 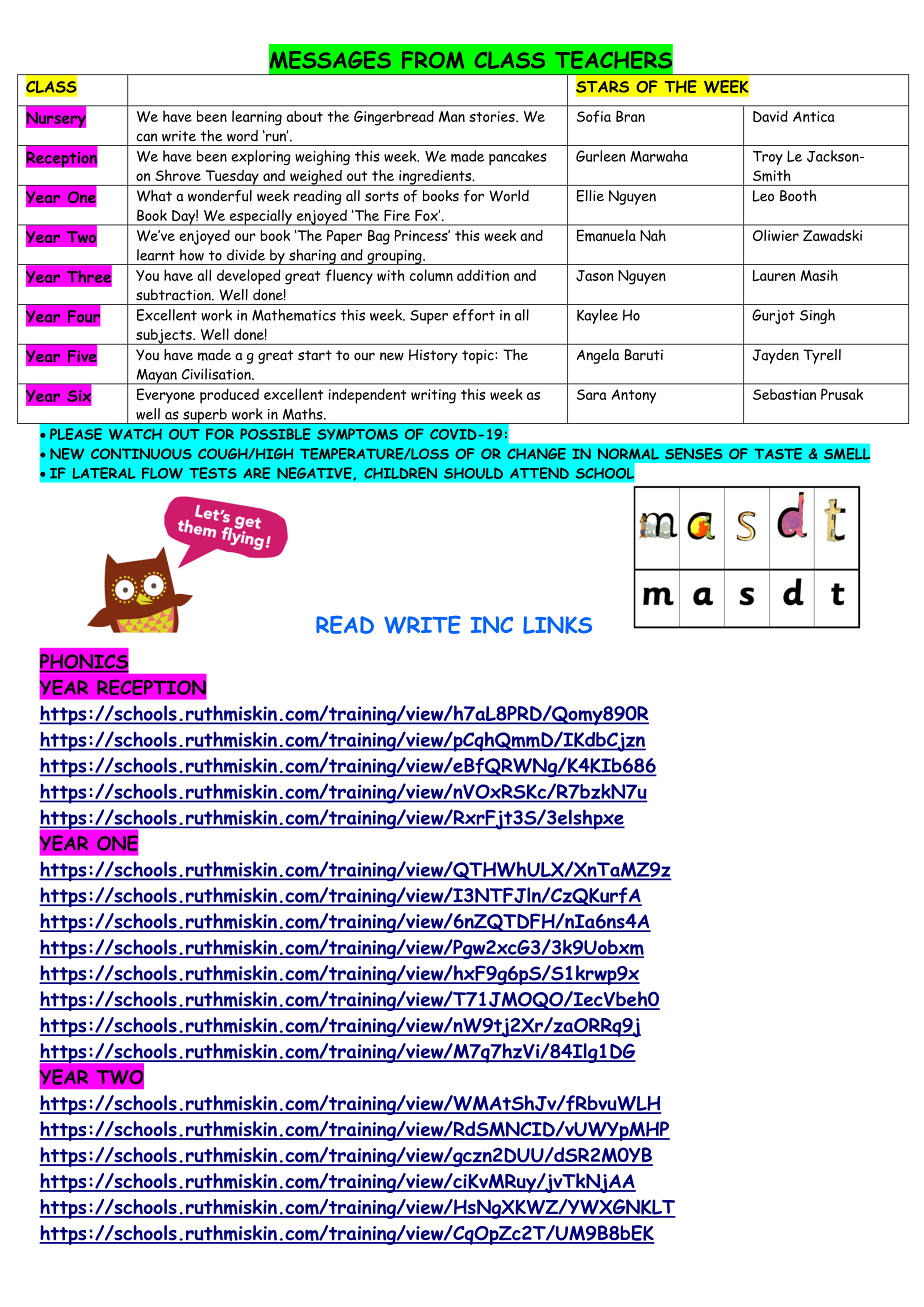 I want to click on What, so click(x=154, y=196).
